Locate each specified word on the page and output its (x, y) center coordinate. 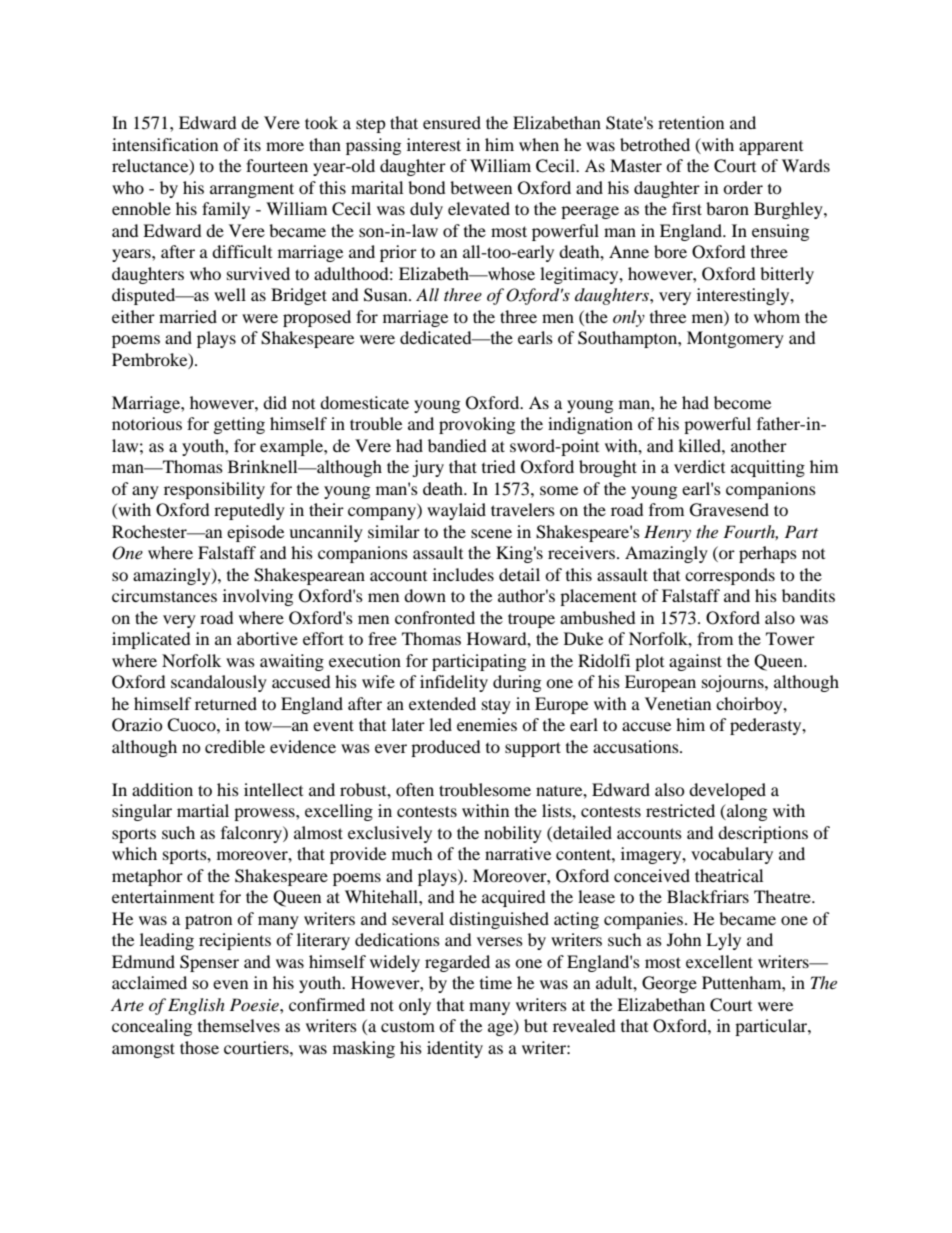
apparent (771, 148)
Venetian (678, 703)
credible (235, 746)
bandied (457, 445)
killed (700, 445)
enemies (487, 724)
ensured (452, 122)
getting (239, 425)
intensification (165, 144)
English (196, 1006)
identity (455, 1049)
